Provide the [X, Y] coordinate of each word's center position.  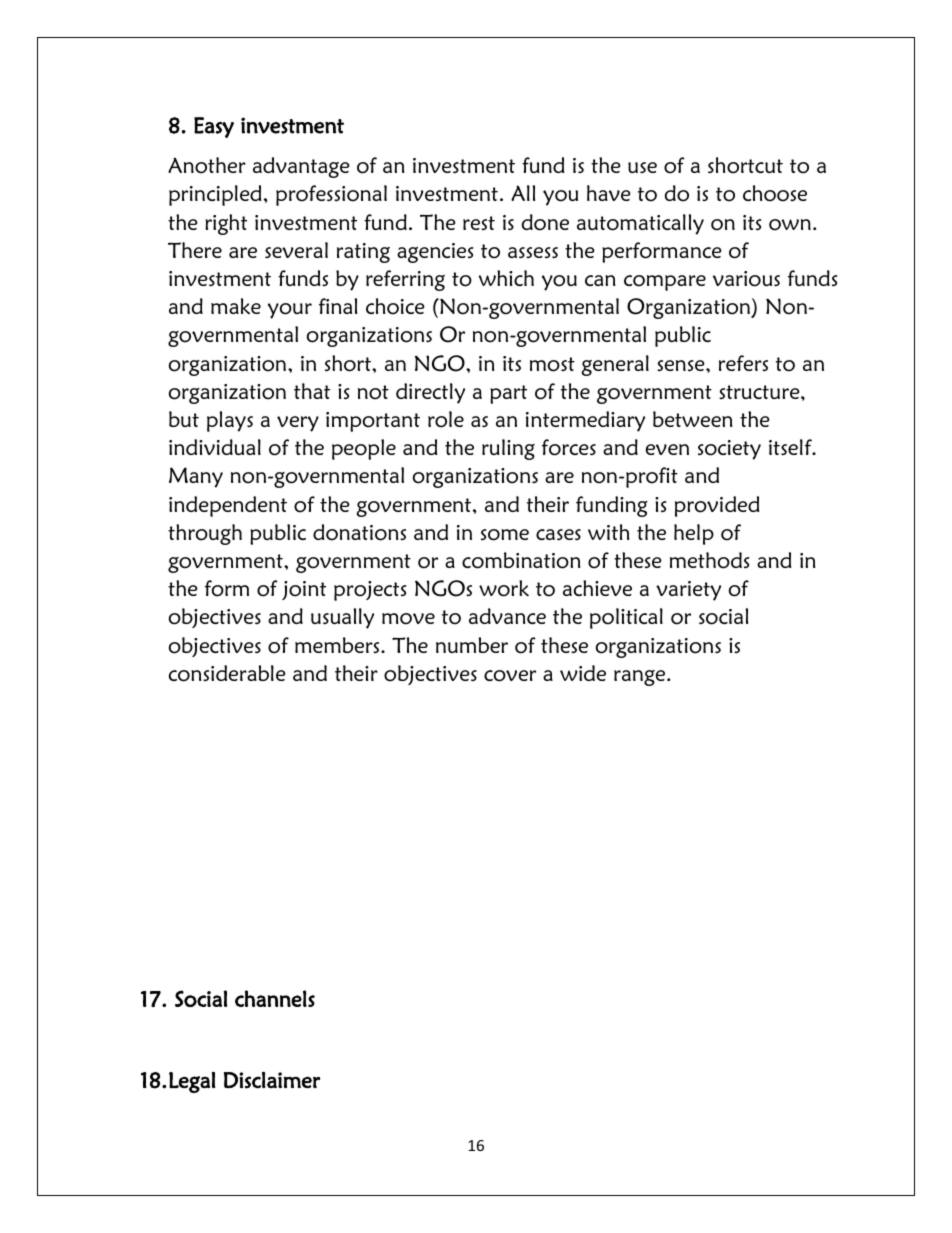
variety [688, 591]
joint [304, 590]
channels [275, 998]
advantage [301, 167]
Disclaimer [272, 1080]
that [312, 391]
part [508, 394]
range [641, 678]
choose [775, 193]
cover [510, 676]
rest [479, 223]
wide [583, 673]
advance [507, 616]
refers [743, 363]
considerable [227, 673]
